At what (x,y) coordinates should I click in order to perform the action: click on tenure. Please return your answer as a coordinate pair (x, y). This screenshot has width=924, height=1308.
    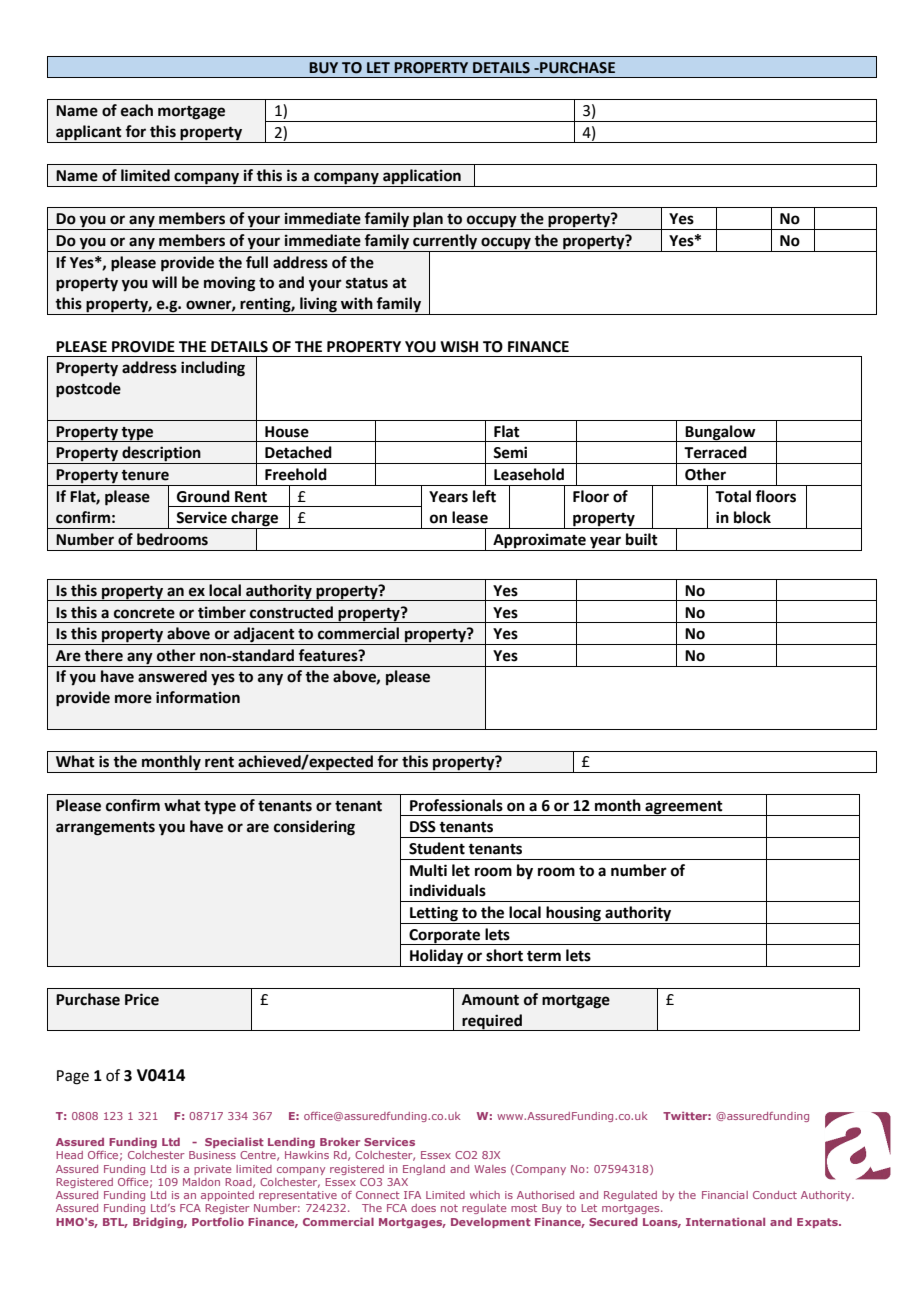
    Looking at the image, I should click on (145, 475).
